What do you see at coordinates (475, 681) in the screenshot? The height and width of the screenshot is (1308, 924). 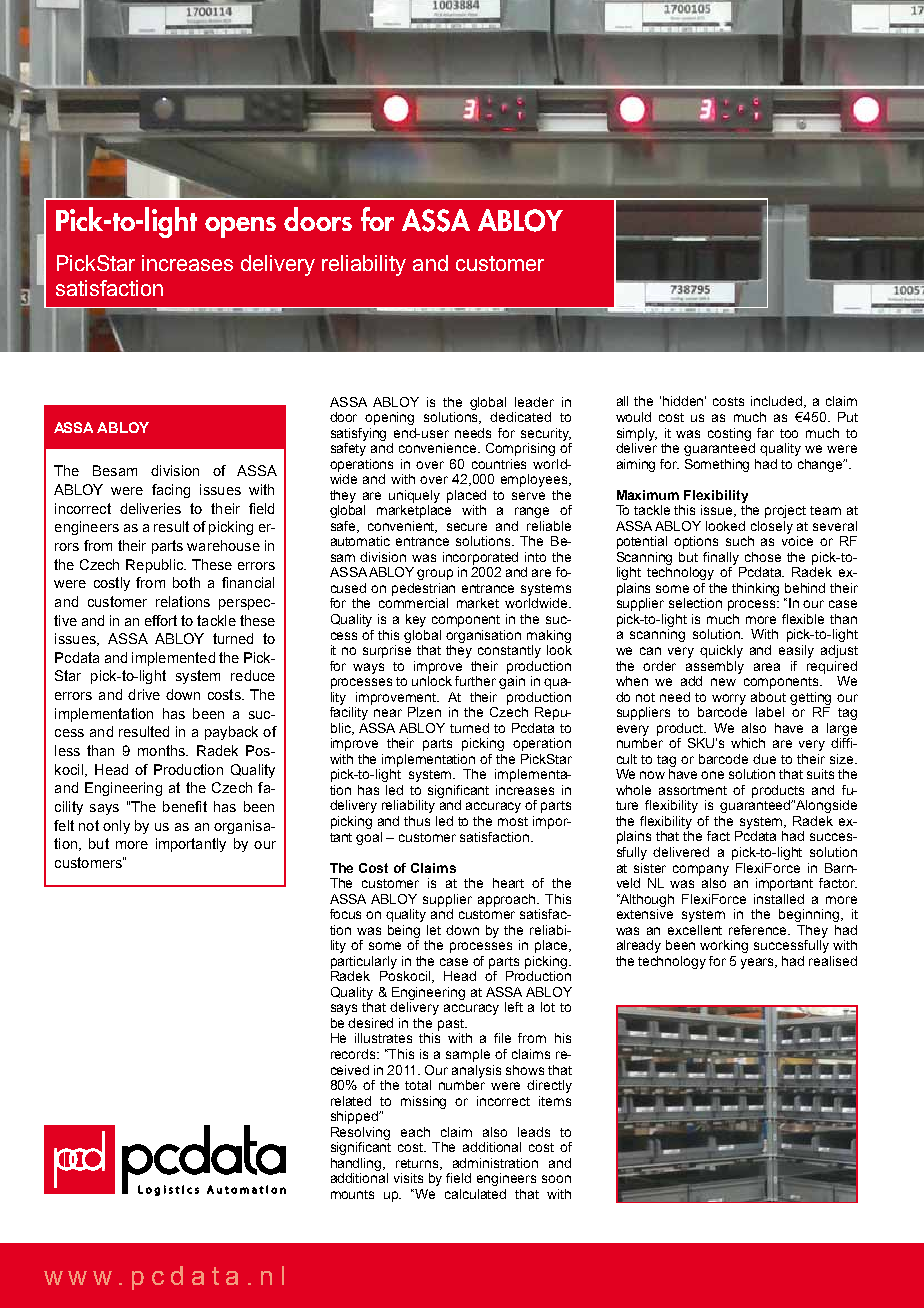 I see `further` at bounding box center [475, 681].
